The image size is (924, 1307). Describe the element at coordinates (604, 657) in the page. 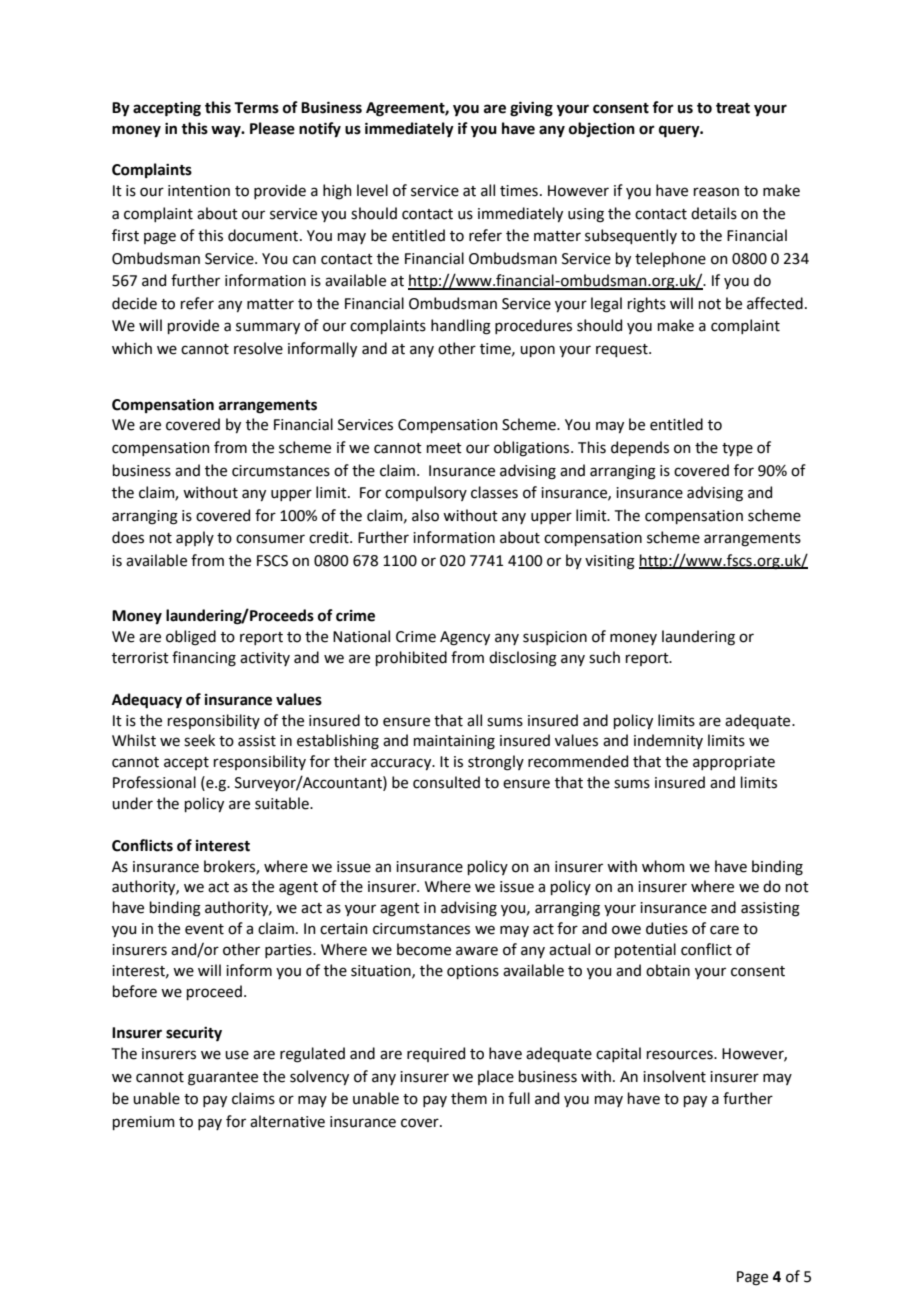

I see `such` at that location.
